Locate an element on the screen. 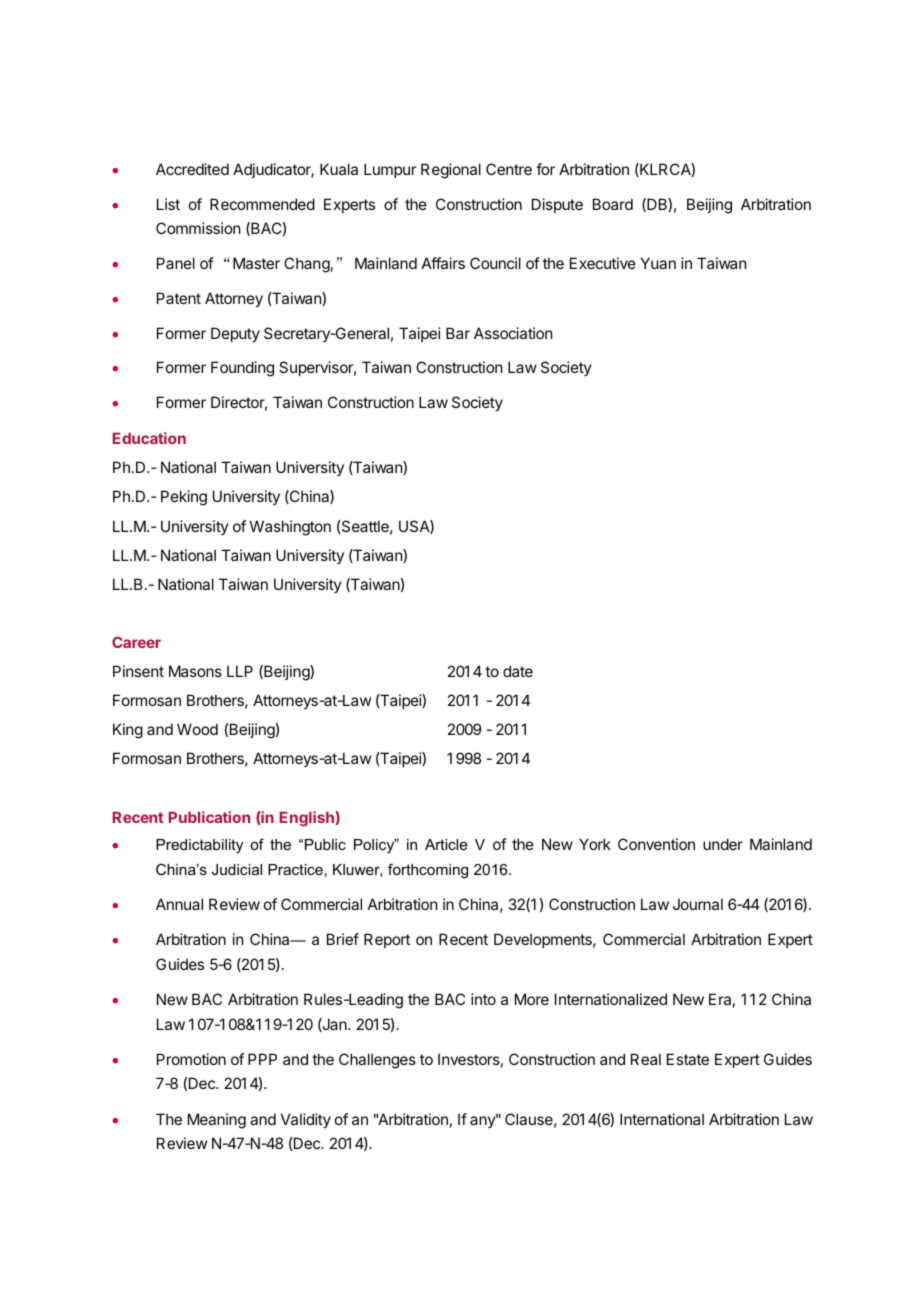  Accredited is located at coordinates (192, 169).
